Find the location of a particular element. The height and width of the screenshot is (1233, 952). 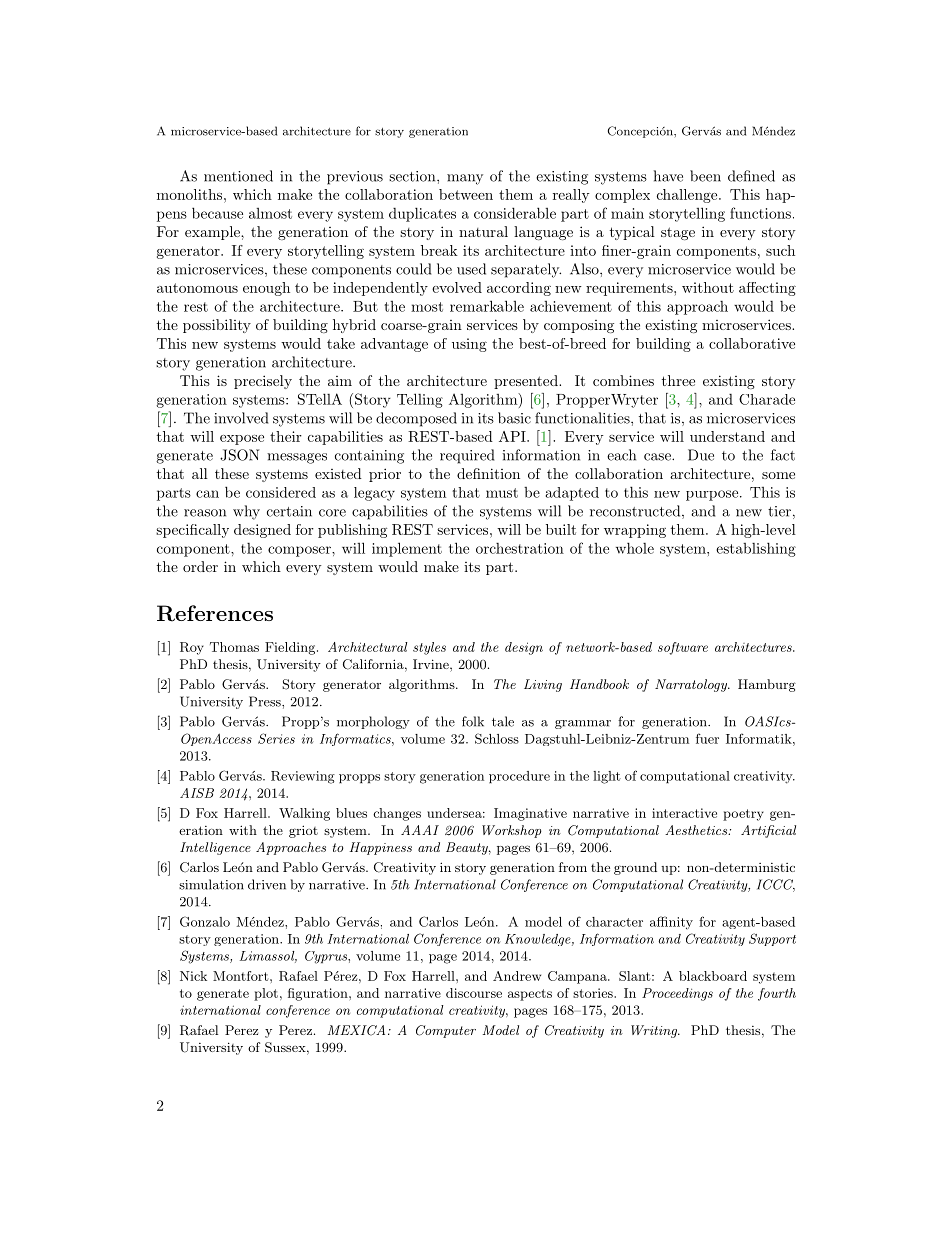

mentioned is located at coordinates (238, 176).
